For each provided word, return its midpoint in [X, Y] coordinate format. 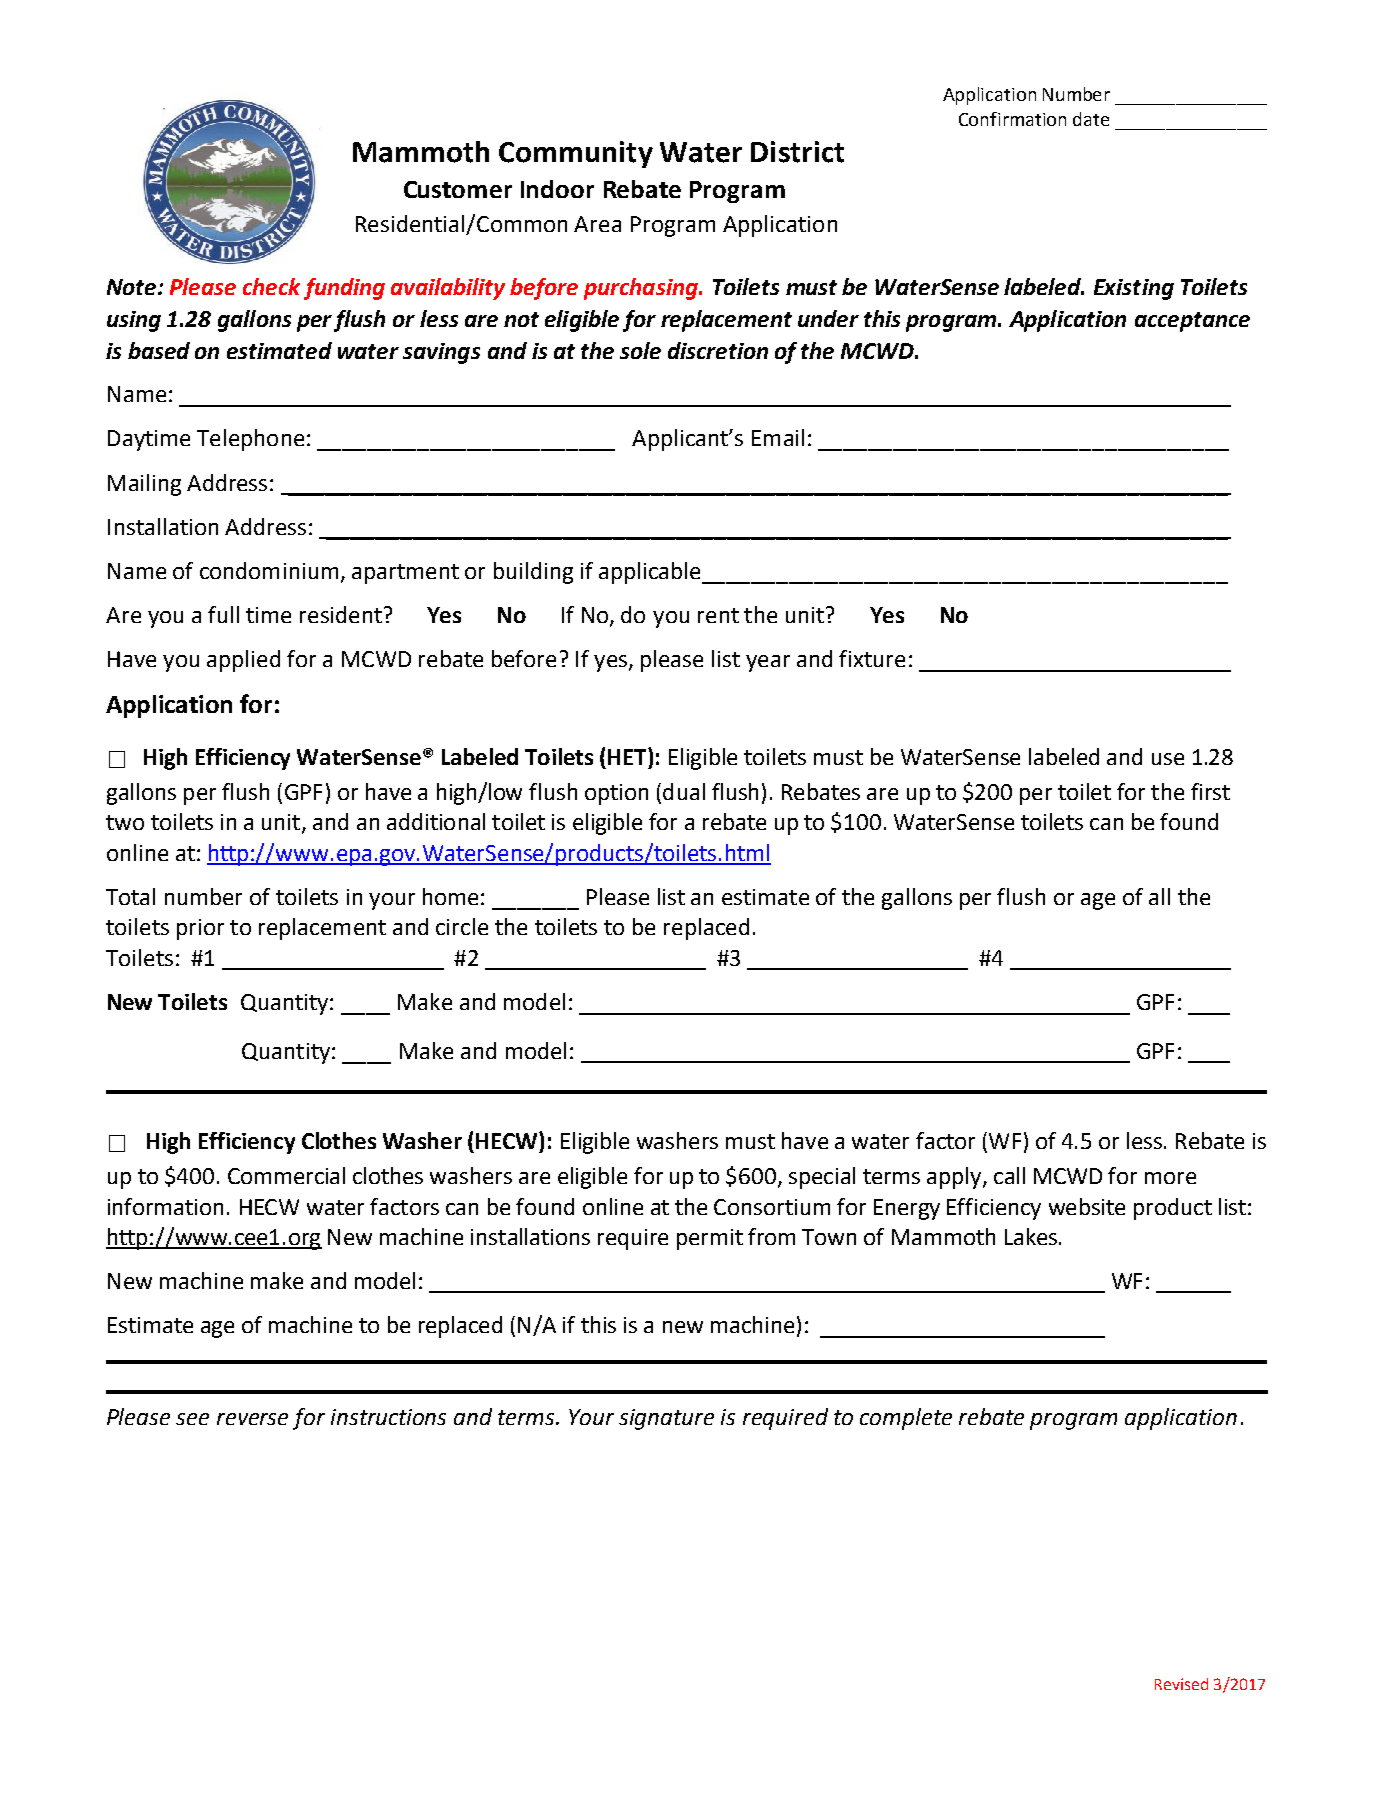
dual [684, 791]
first [1210, 791]
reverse [252, 1419]
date [1091, 119]
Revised [1181, 1684]
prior [200, 929]
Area [597, 224]
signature [666, 1419]
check [271, 286]
